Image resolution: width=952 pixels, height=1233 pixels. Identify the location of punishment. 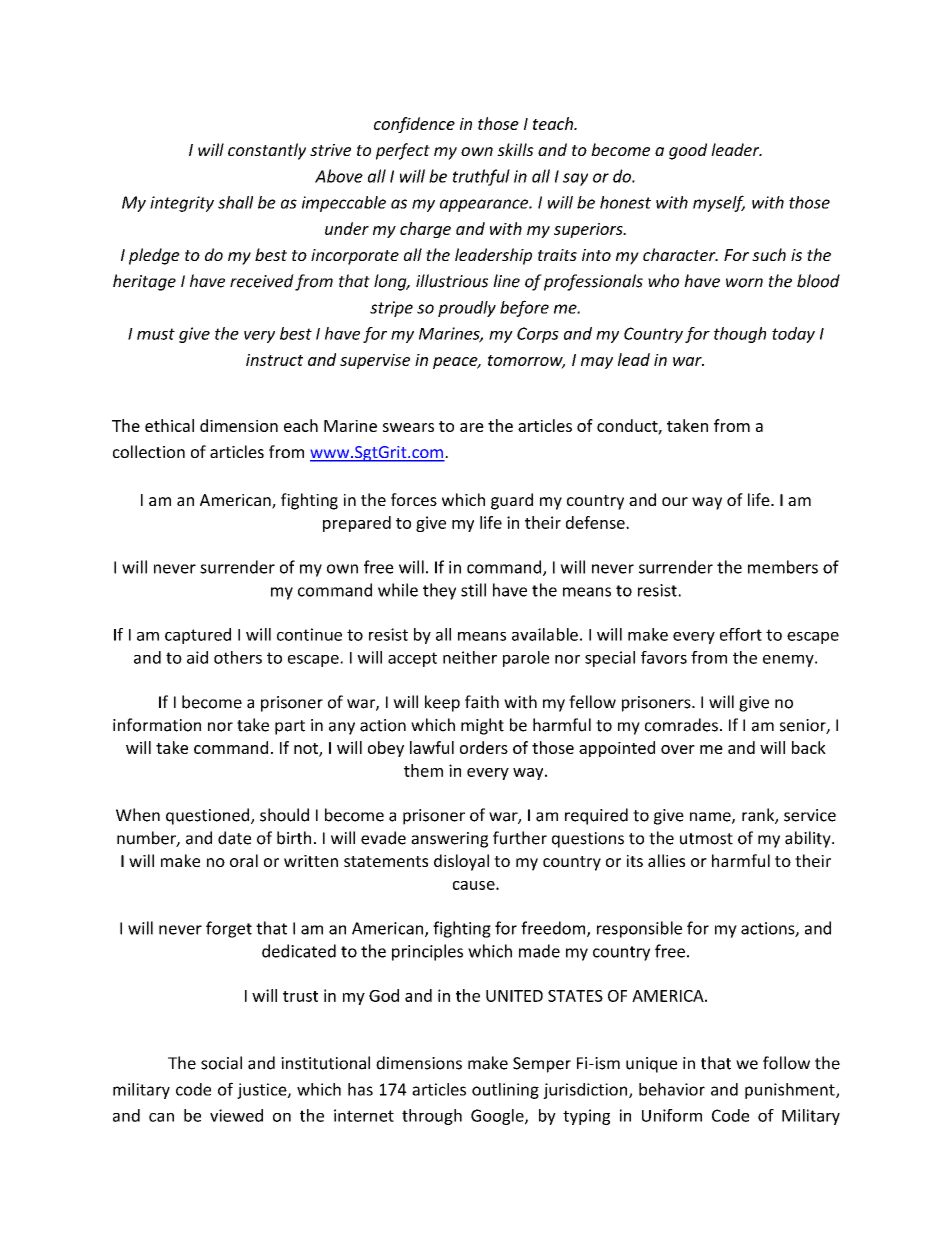
(791, 1091).
